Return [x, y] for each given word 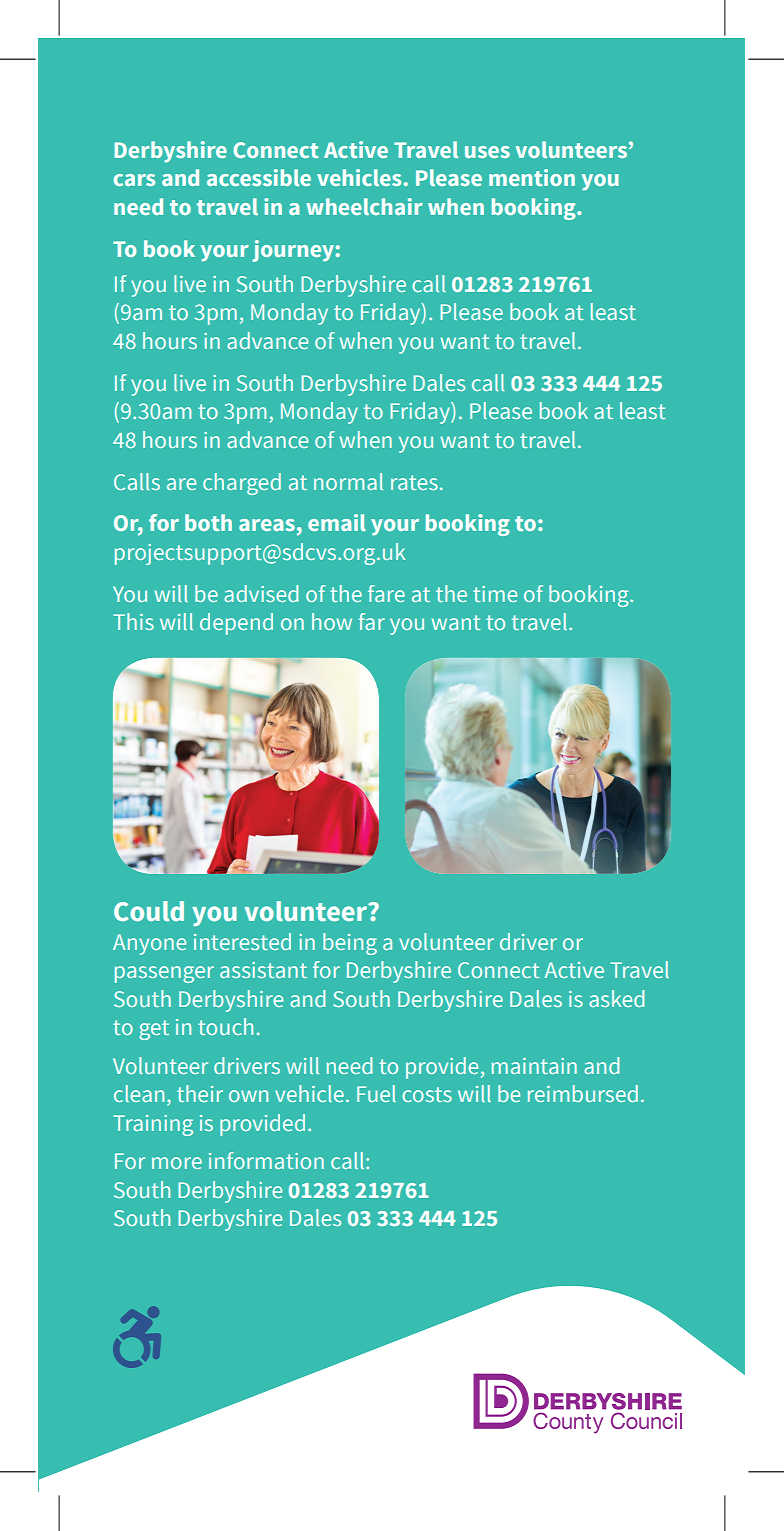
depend [236, 624]
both [208, 522]
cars [134, 180]
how [332, 621]
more [177, 1163]
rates [414, 482]
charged [242, 484]
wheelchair [364, 206]
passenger [164, 974]
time [495, 594]
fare [386, 593]
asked [616, 998]
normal [348, 481]
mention [532, 177]
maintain [534, 1066]
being [350, 944]
